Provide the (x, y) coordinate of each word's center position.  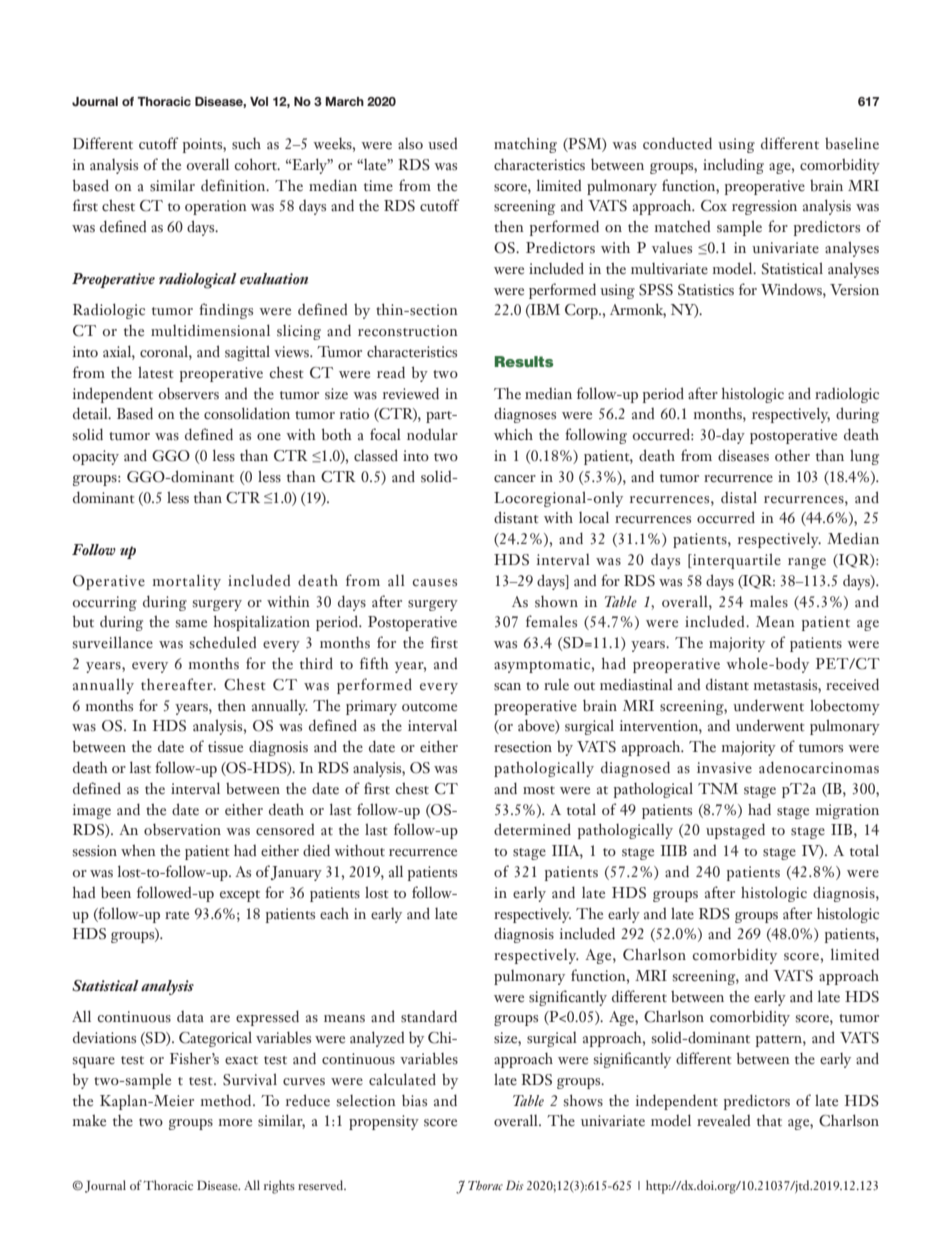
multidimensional (210, 330)
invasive (724, 768)
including (733, 166)
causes (435, 583)
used (442, 144)
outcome (429, 707)
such (246, 144)
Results (524, 361)
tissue (225, 747)
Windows (792, 290)
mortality (186, 582)
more (235, 1123)
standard (429, 1016)
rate (177, 915)
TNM (718, 788)
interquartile (735, 561)
